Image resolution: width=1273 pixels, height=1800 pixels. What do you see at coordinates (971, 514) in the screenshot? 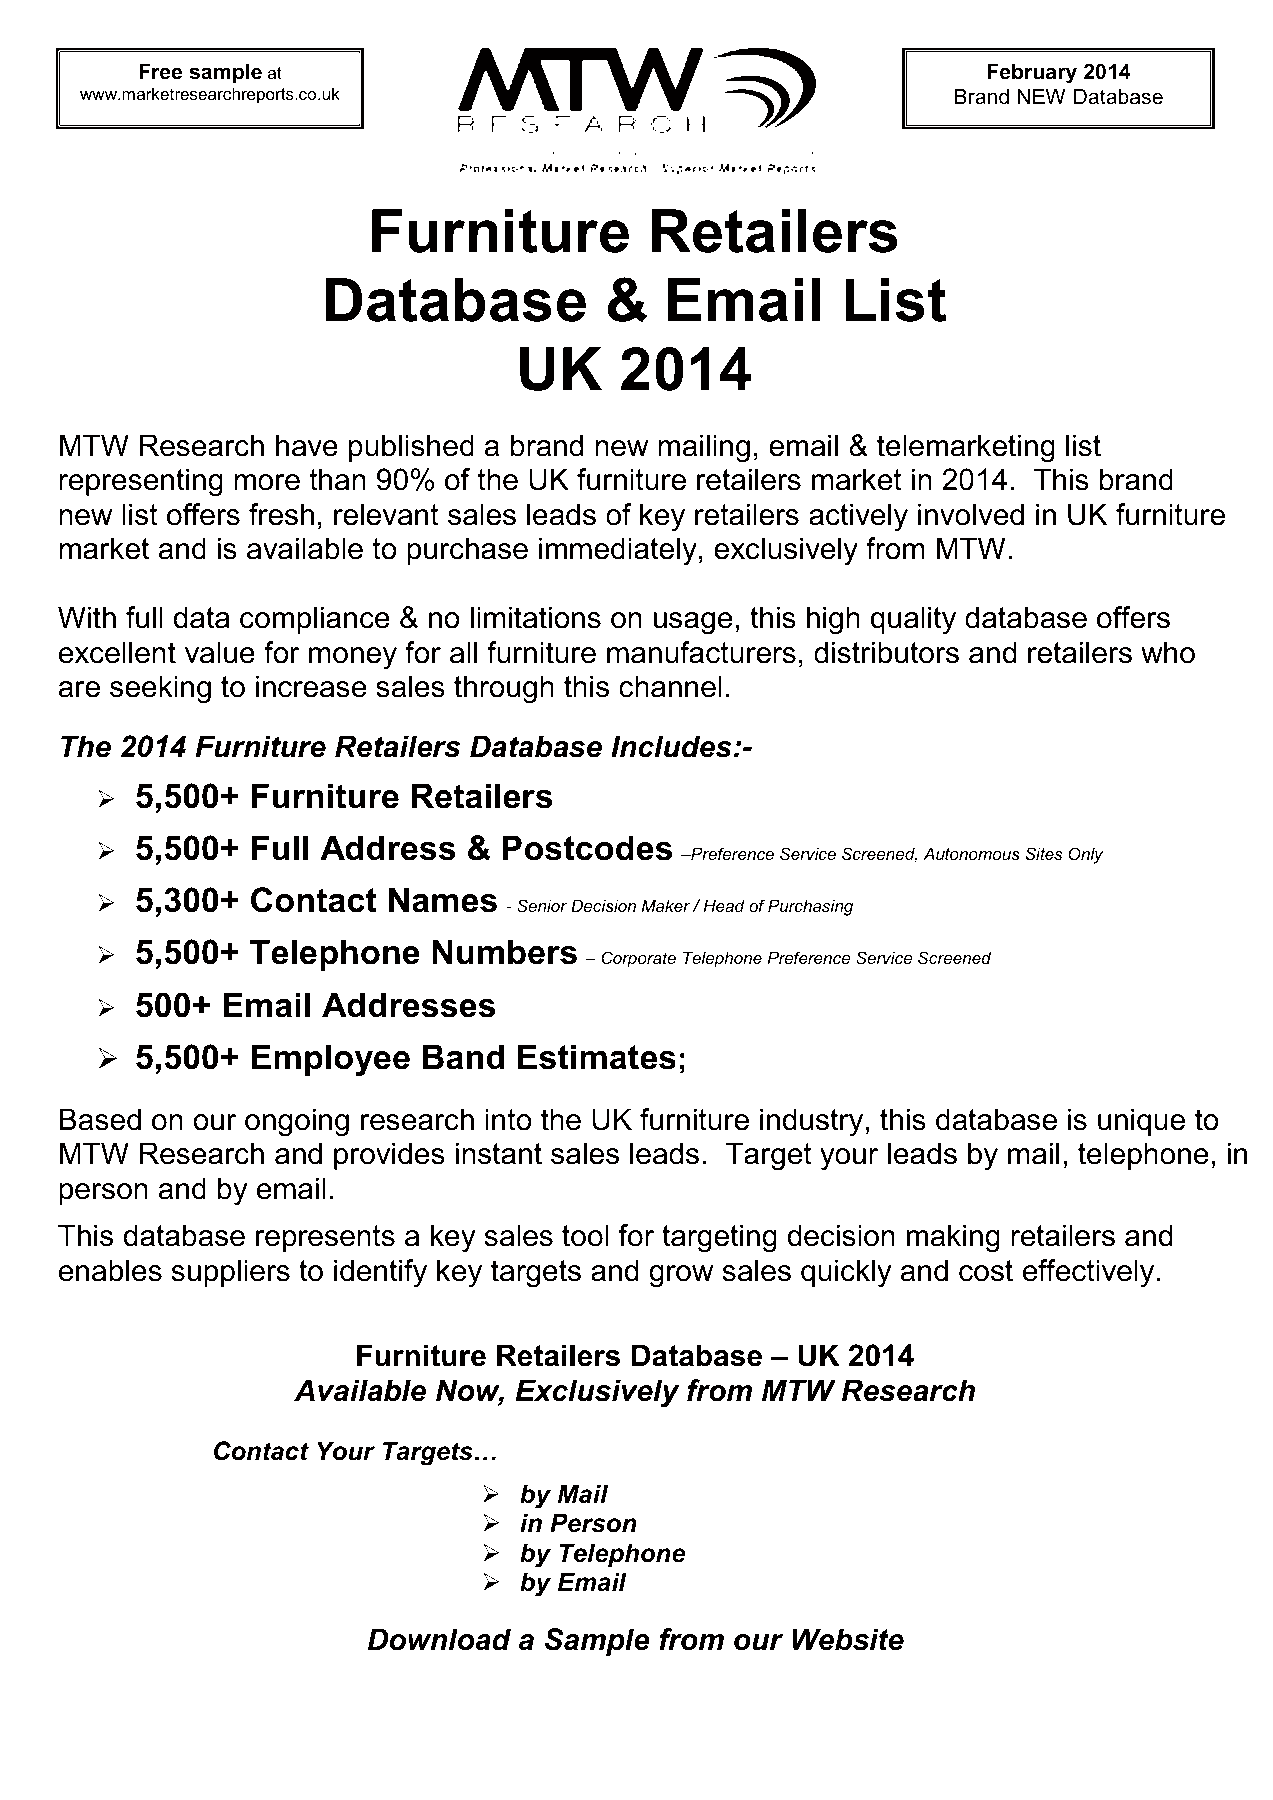
I see `involved` at bounding box center [971, 514].
